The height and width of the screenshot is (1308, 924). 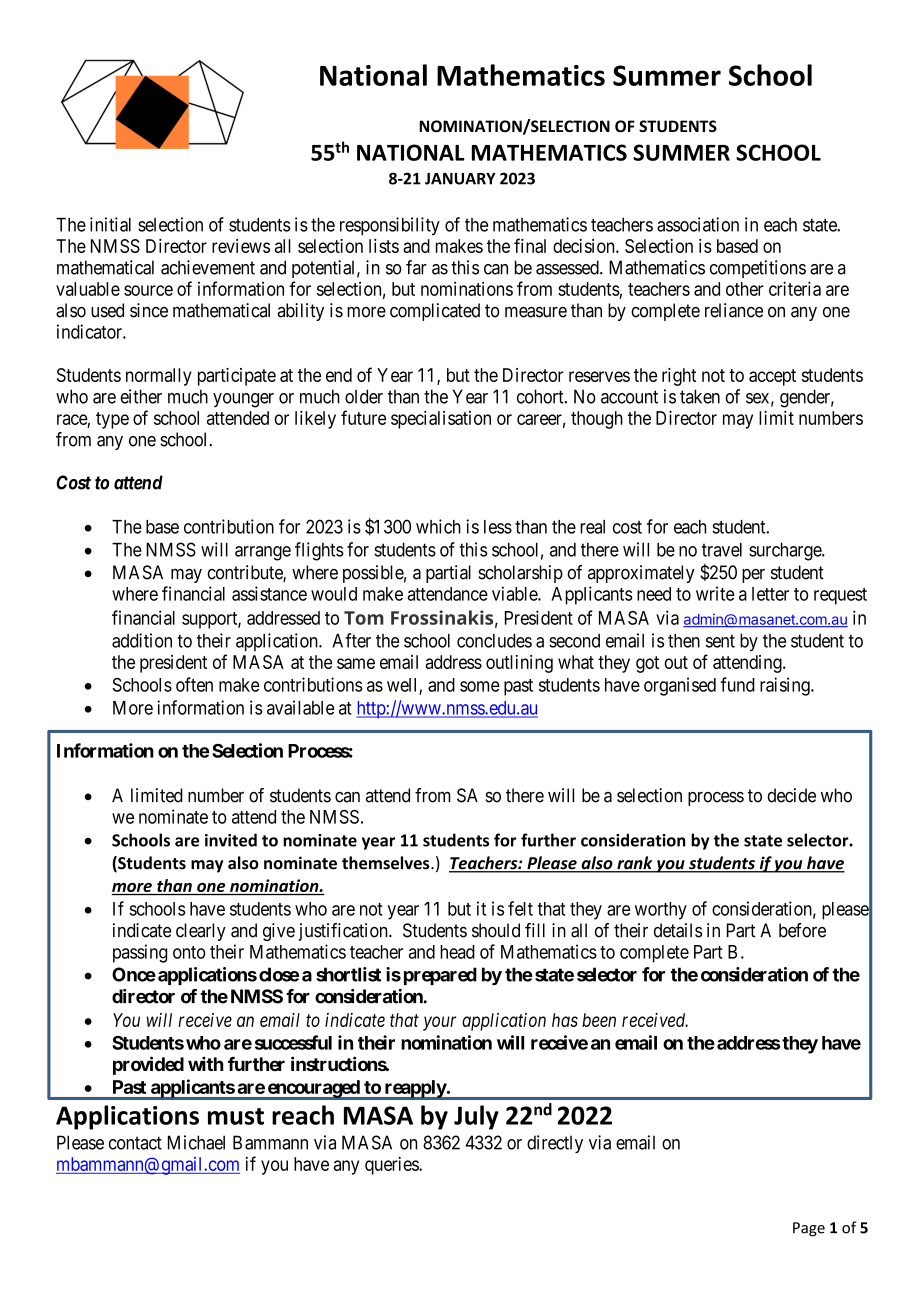 I want to click on initial, so click(x=110, y=224).
